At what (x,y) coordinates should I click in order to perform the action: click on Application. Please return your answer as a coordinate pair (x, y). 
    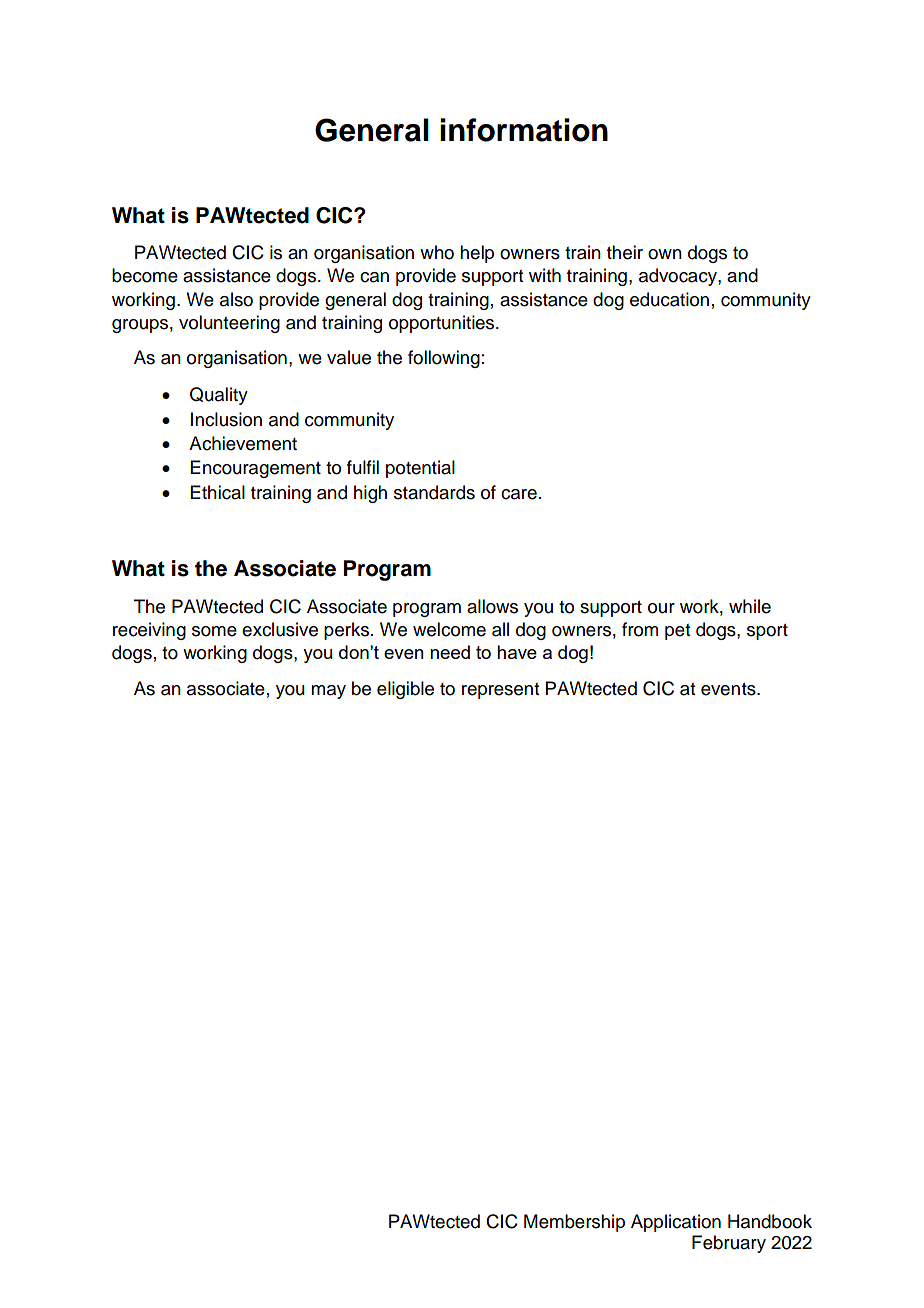
    Looking at the image, I should click on (676, 1223).
